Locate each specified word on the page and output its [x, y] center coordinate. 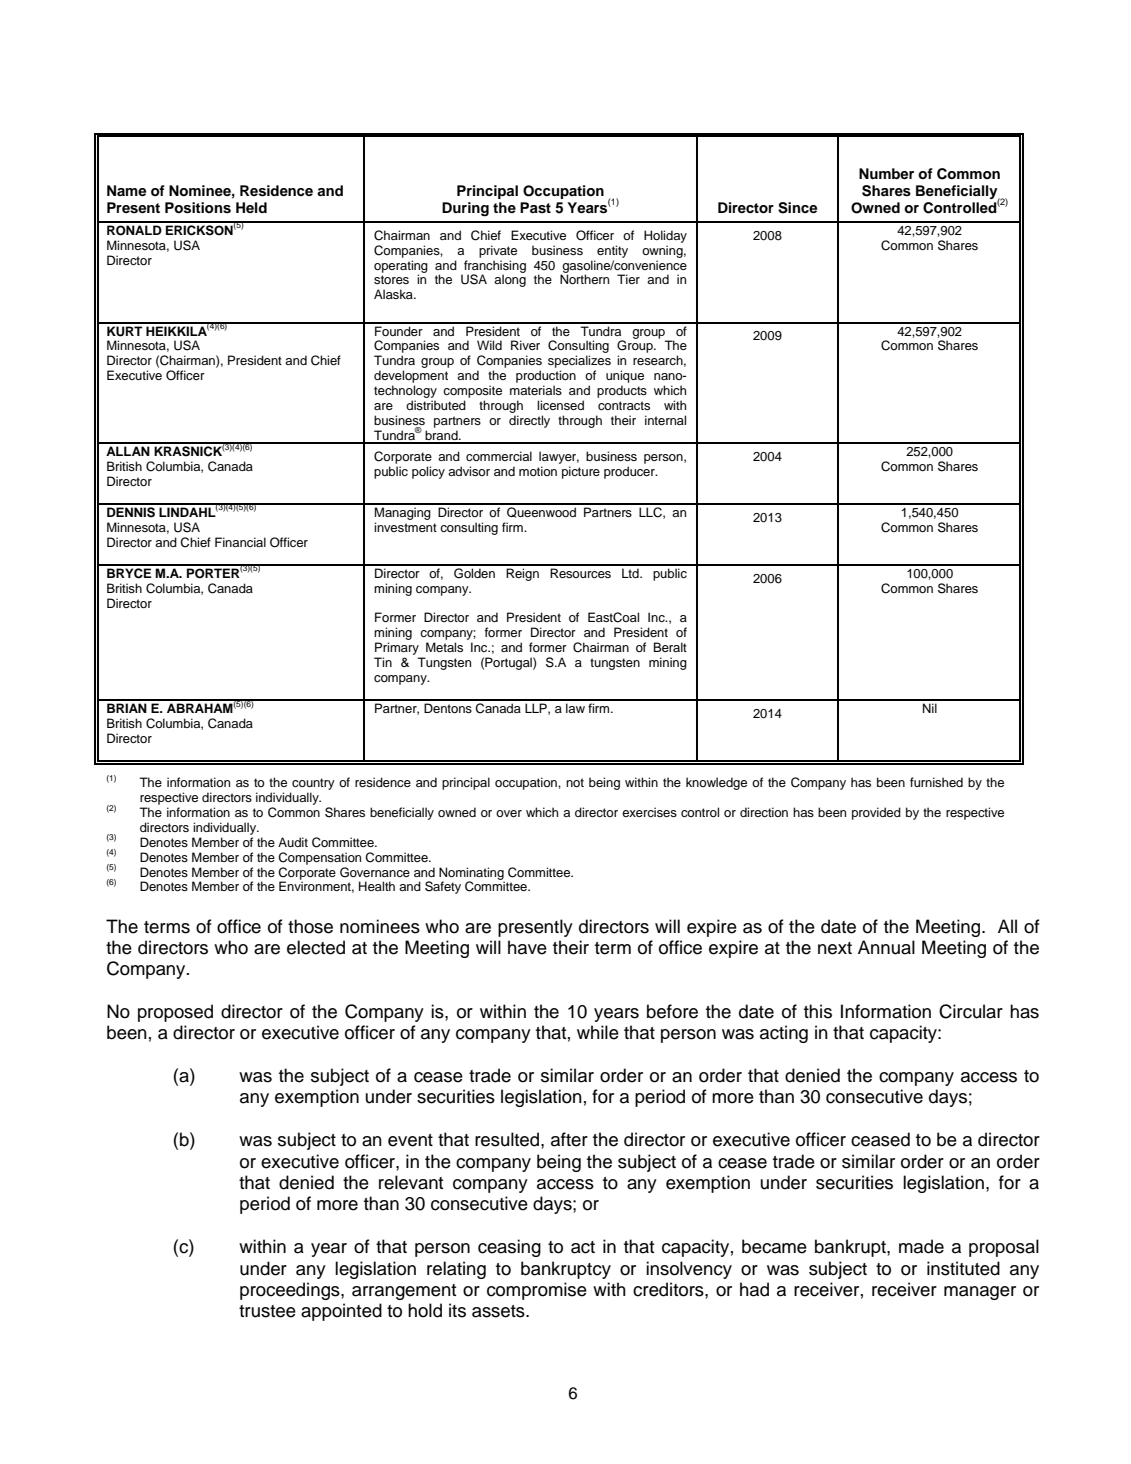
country [312, 785]
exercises [649, 812]
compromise [537, 1291]
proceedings [291, 1291]
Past [535, 208]
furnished [936, 782]
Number [886, 173]
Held [251, 207]
